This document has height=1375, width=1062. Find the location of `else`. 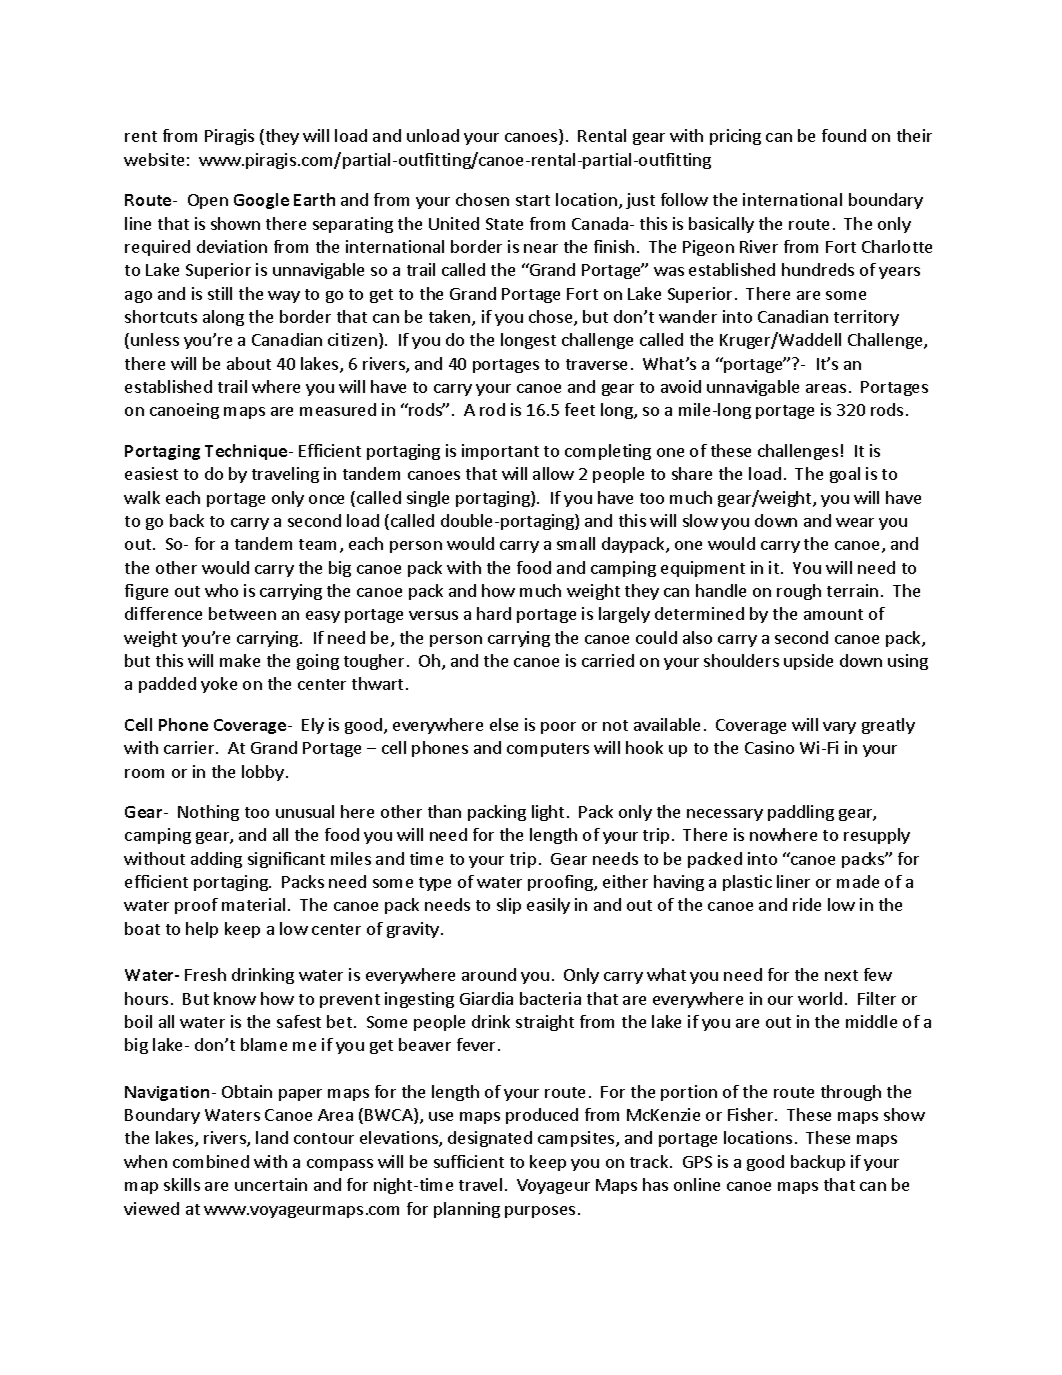

else is located at coordinates (504, 724).
